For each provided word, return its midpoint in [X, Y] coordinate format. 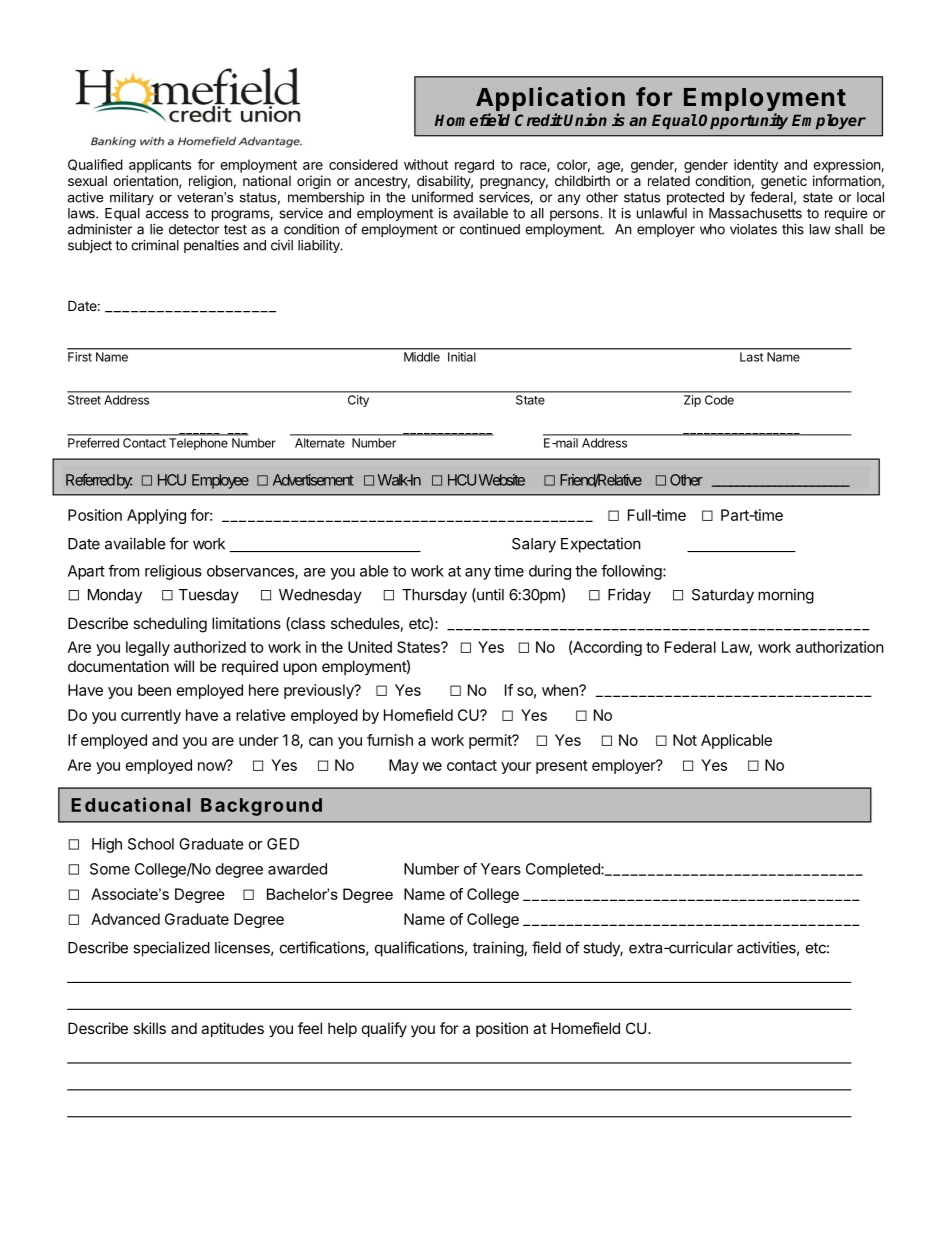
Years [501, 869]
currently [151, 716]
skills [149, 1028]
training [499, 949]
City [358, 401]
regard [474, 166]
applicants [160, 166]
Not [685, 740]
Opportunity [743, 121]
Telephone [198, 444]
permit [491, 741]
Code [719, 400]
